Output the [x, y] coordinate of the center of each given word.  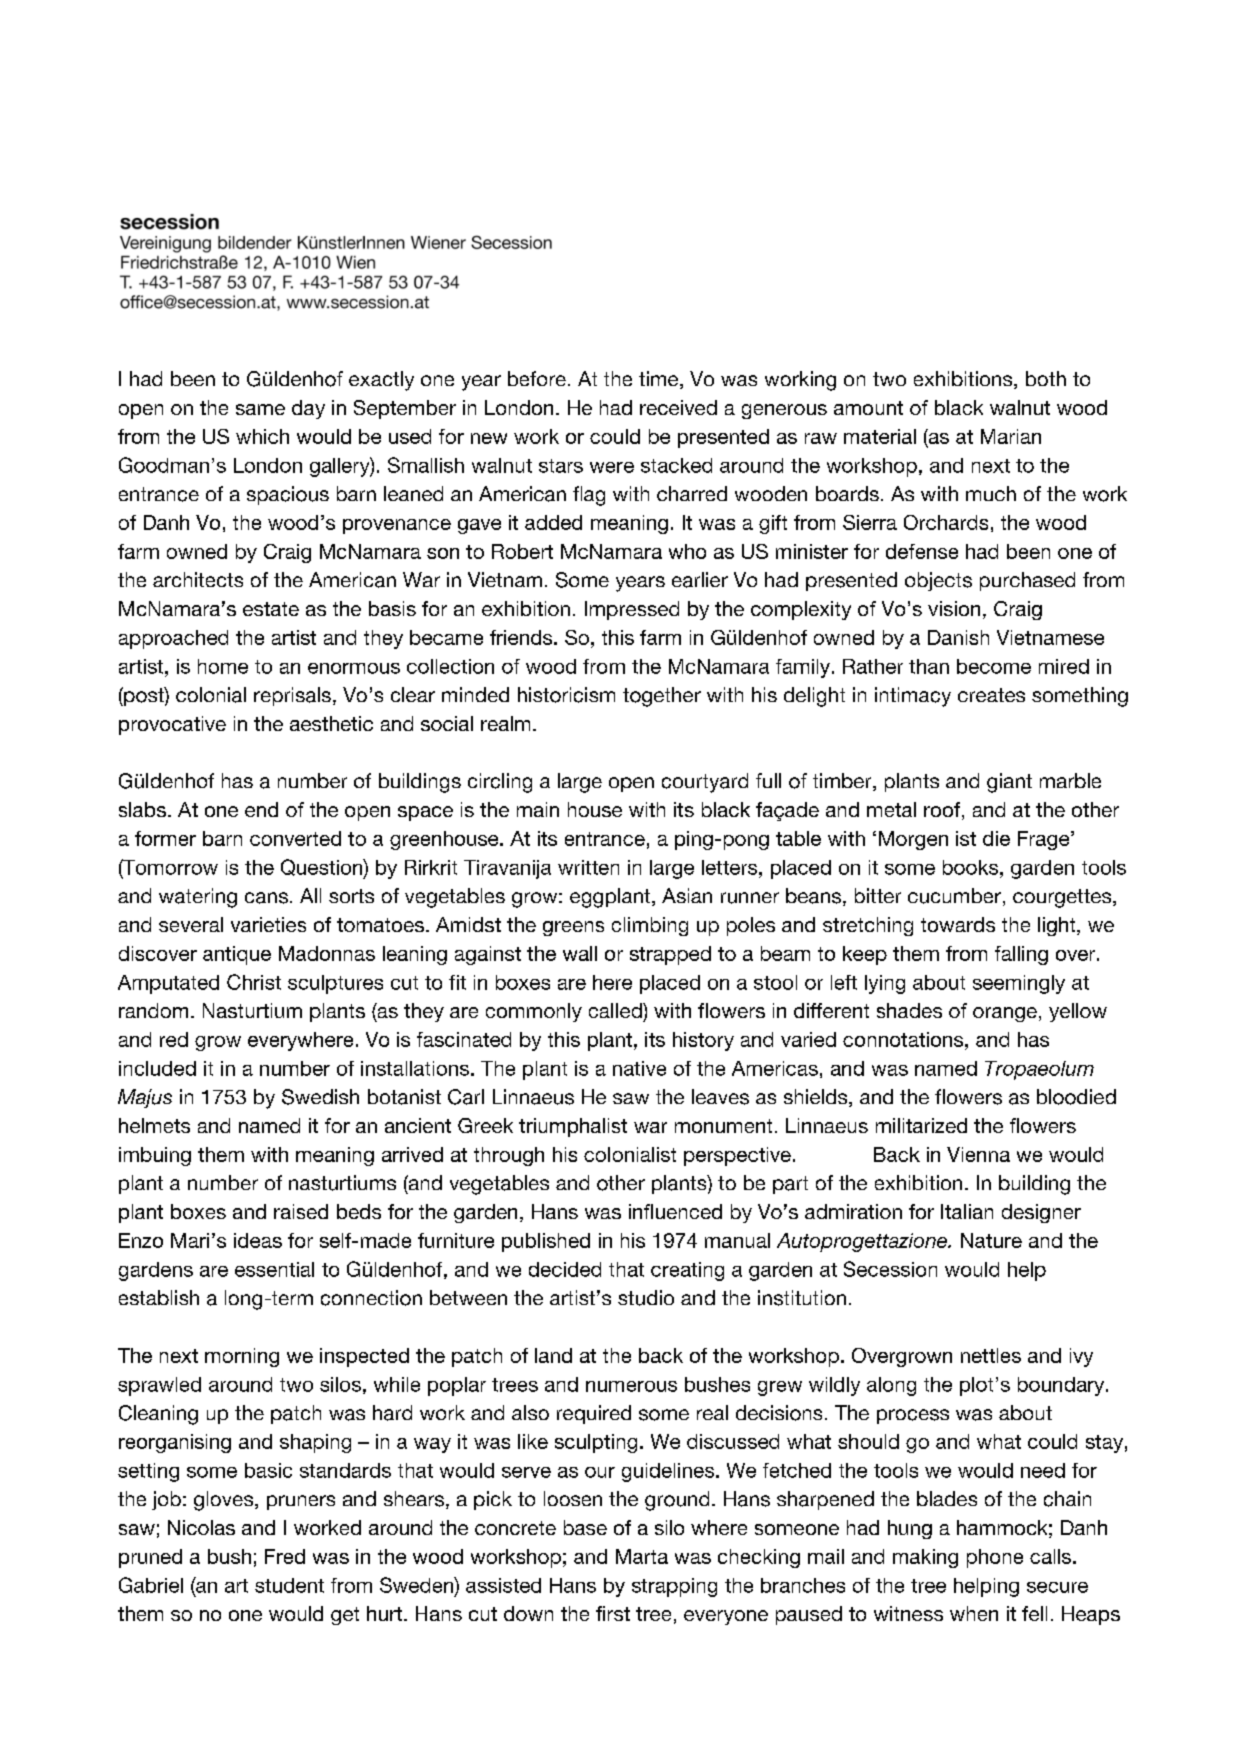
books [972, 867]
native [639, 1068]
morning [242, 1357]
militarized [921, 1125]
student [289, 1585]
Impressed [632, 610]
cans [266, 898]
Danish [958, 637]
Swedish [320, 1097]
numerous [631, 1386]
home [223, 666]
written [588, 867]
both [1046, 378]
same [260, 409]
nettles [991, 1355]
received [678, 407]
